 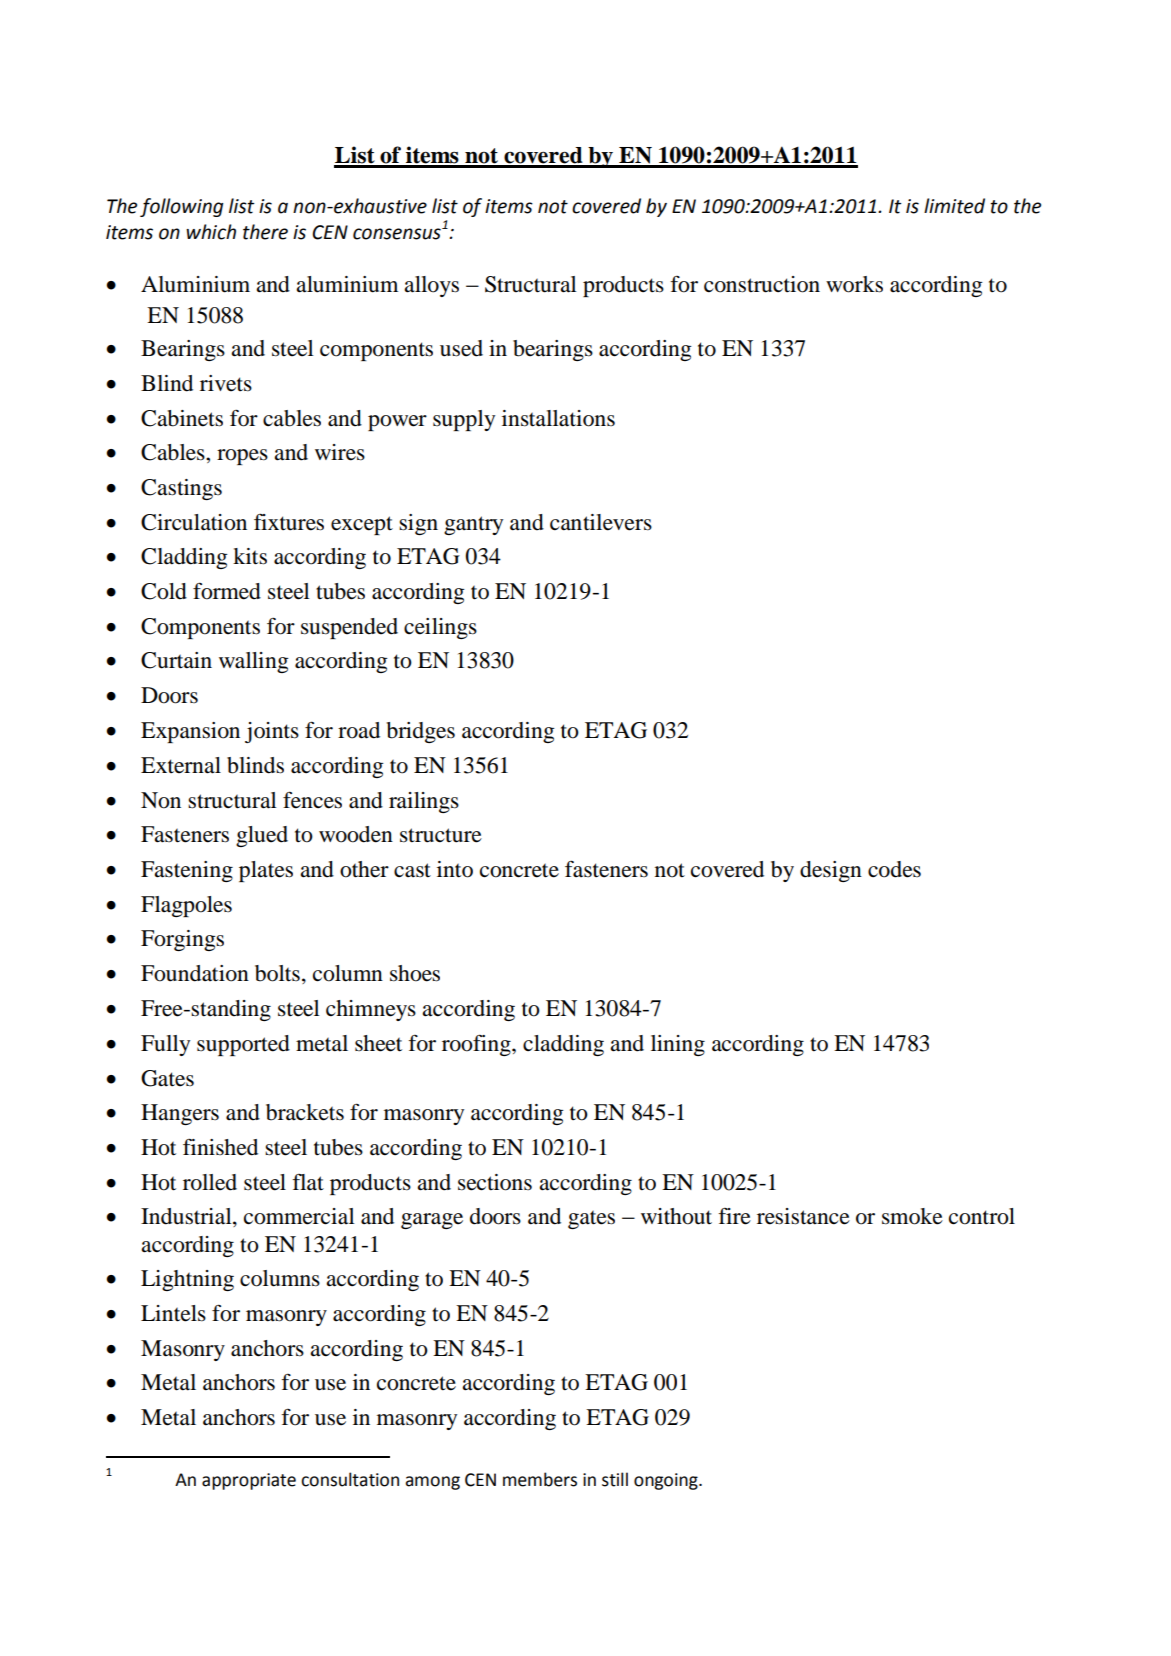 I want to click on appropriate, so click(x=249, y=1481).
